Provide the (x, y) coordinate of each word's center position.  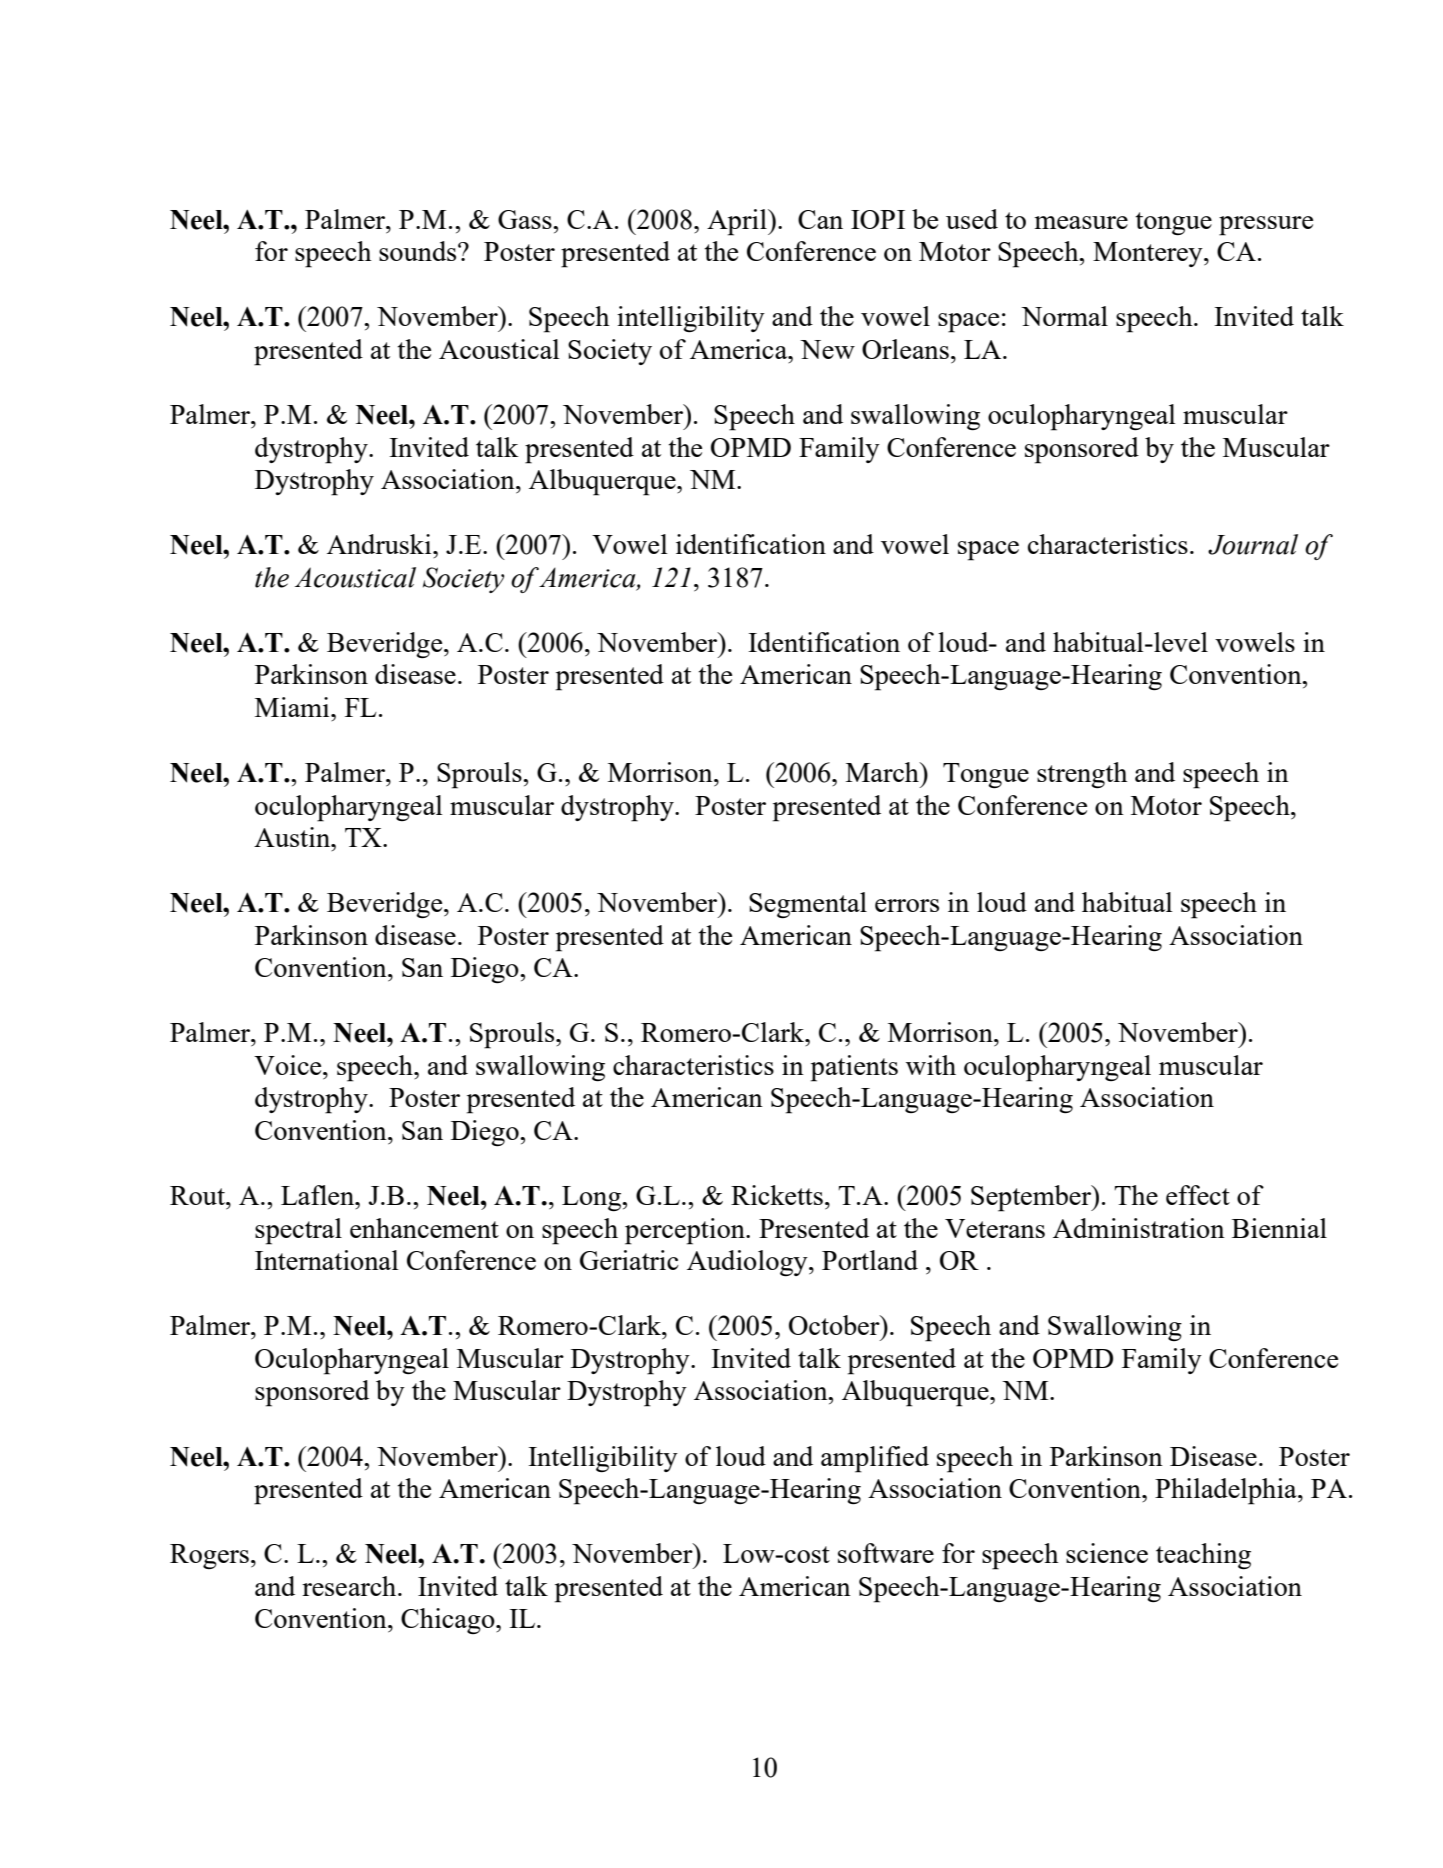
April (738, 222)
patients (854, 1068)
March (883, 772)
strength (1082, 775)
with (931, 1065)
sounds (419, 251)
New (827, 349)
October (835, 1325)
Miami (293, 707)
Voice (289, 1065)
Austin (293, 837)
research (350, 1586)
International (327, 1260)
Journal (1253, 544)
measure (1081, 222)
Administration (1139, 1228)
